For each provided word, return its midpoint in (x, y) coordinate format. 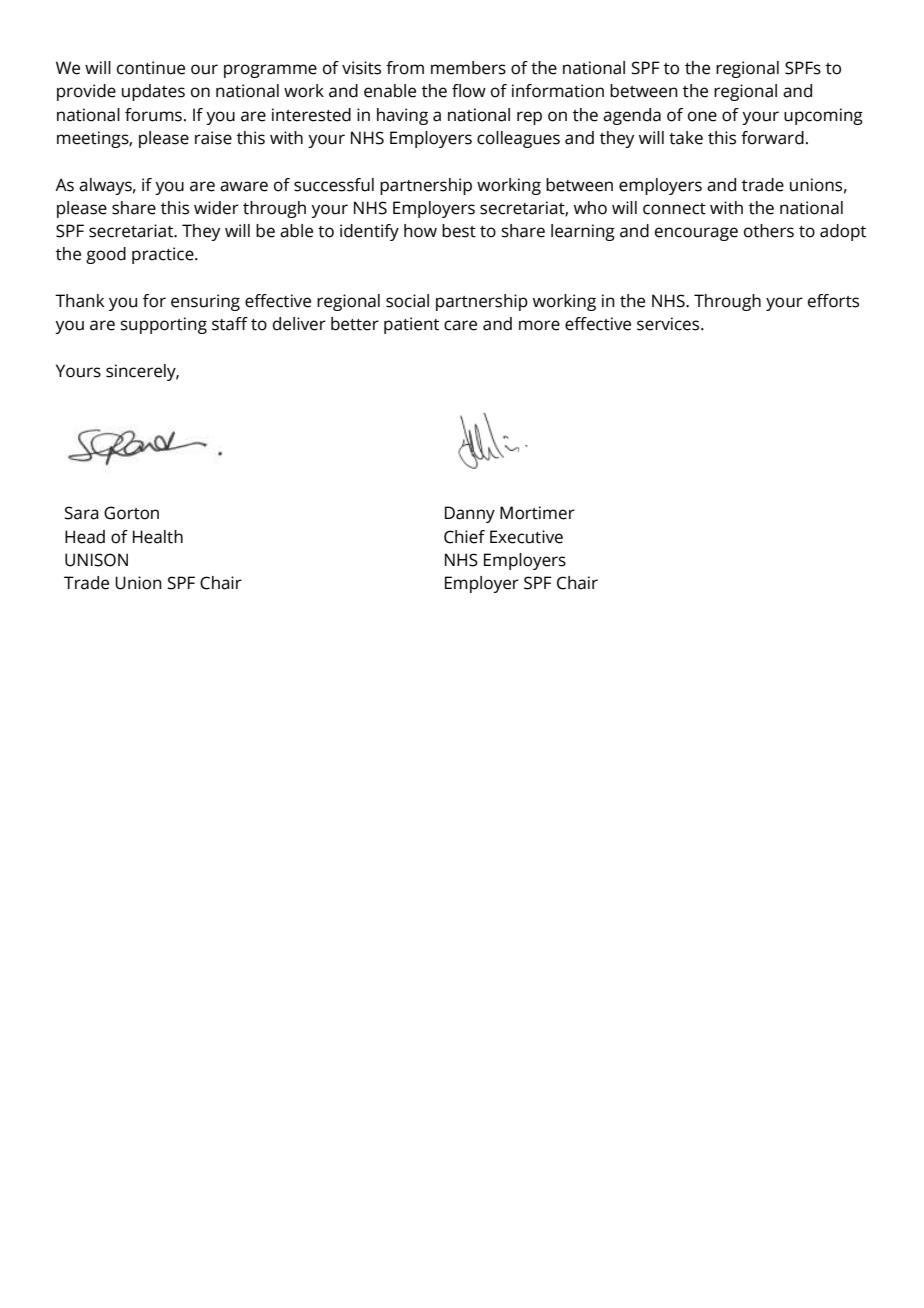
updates (153, 92)
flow (469, 91)
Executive (526, 537)
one (702, 116)
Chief (464, 537)
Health (158, 537)
